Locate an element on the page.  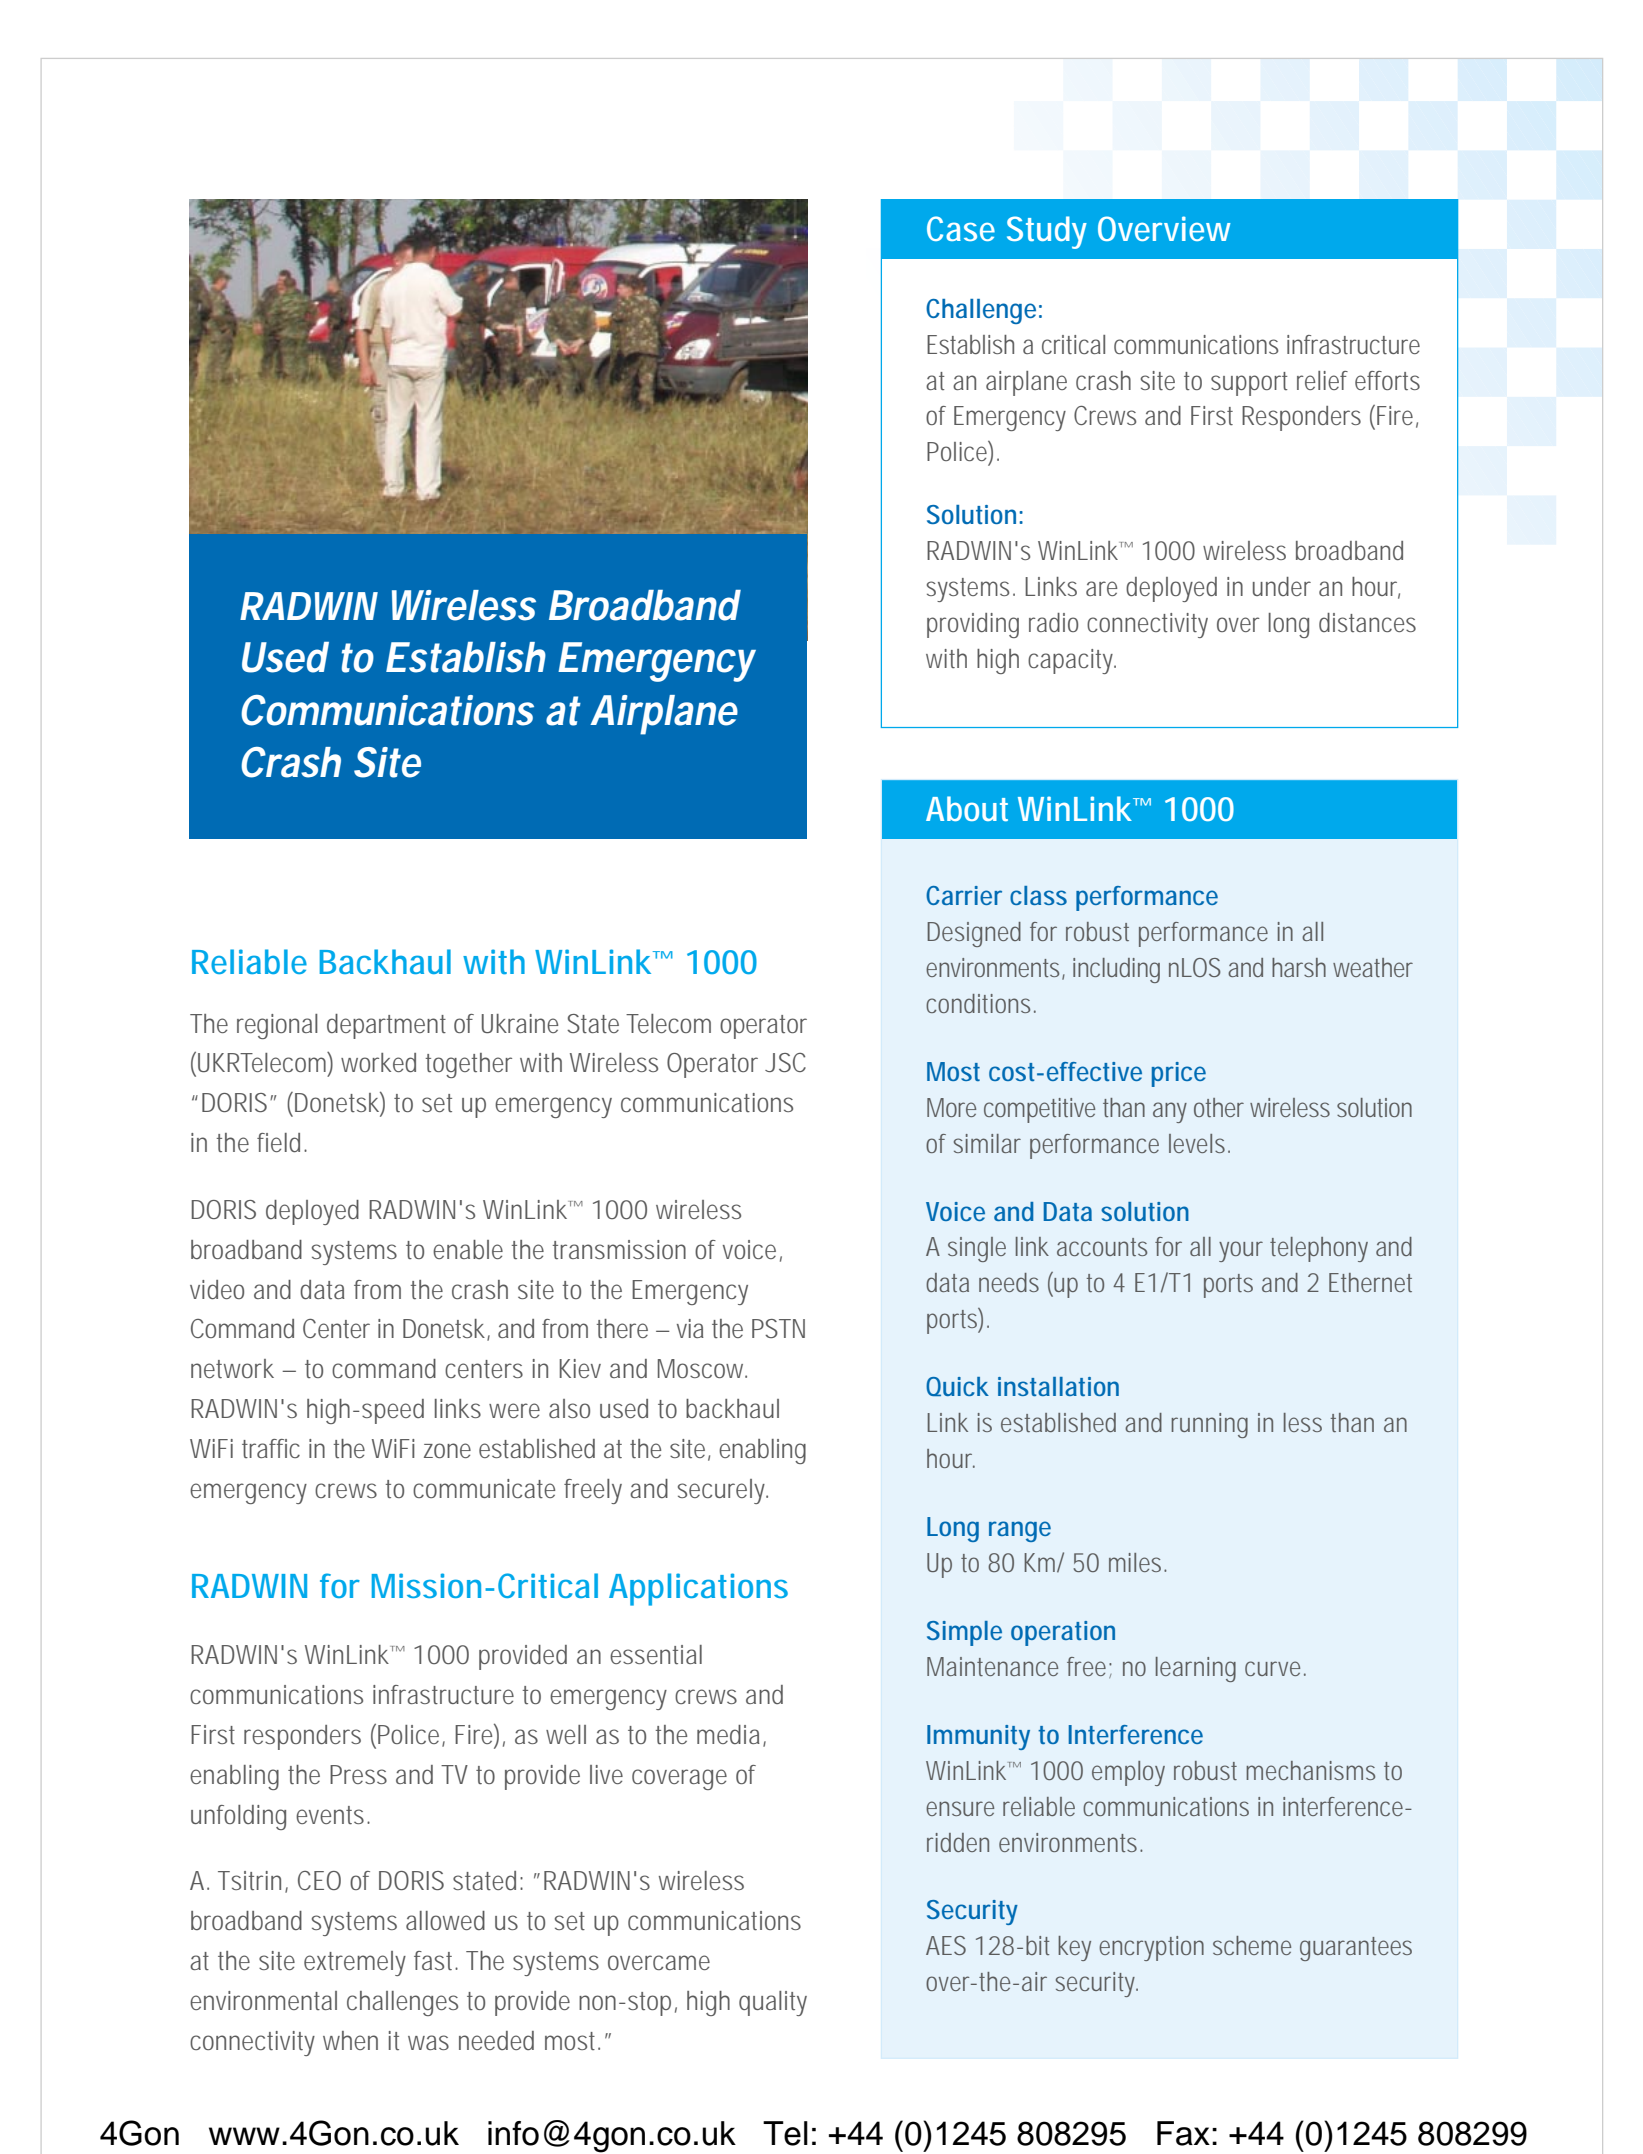
extremely is located at coordinates (355, 1963).
